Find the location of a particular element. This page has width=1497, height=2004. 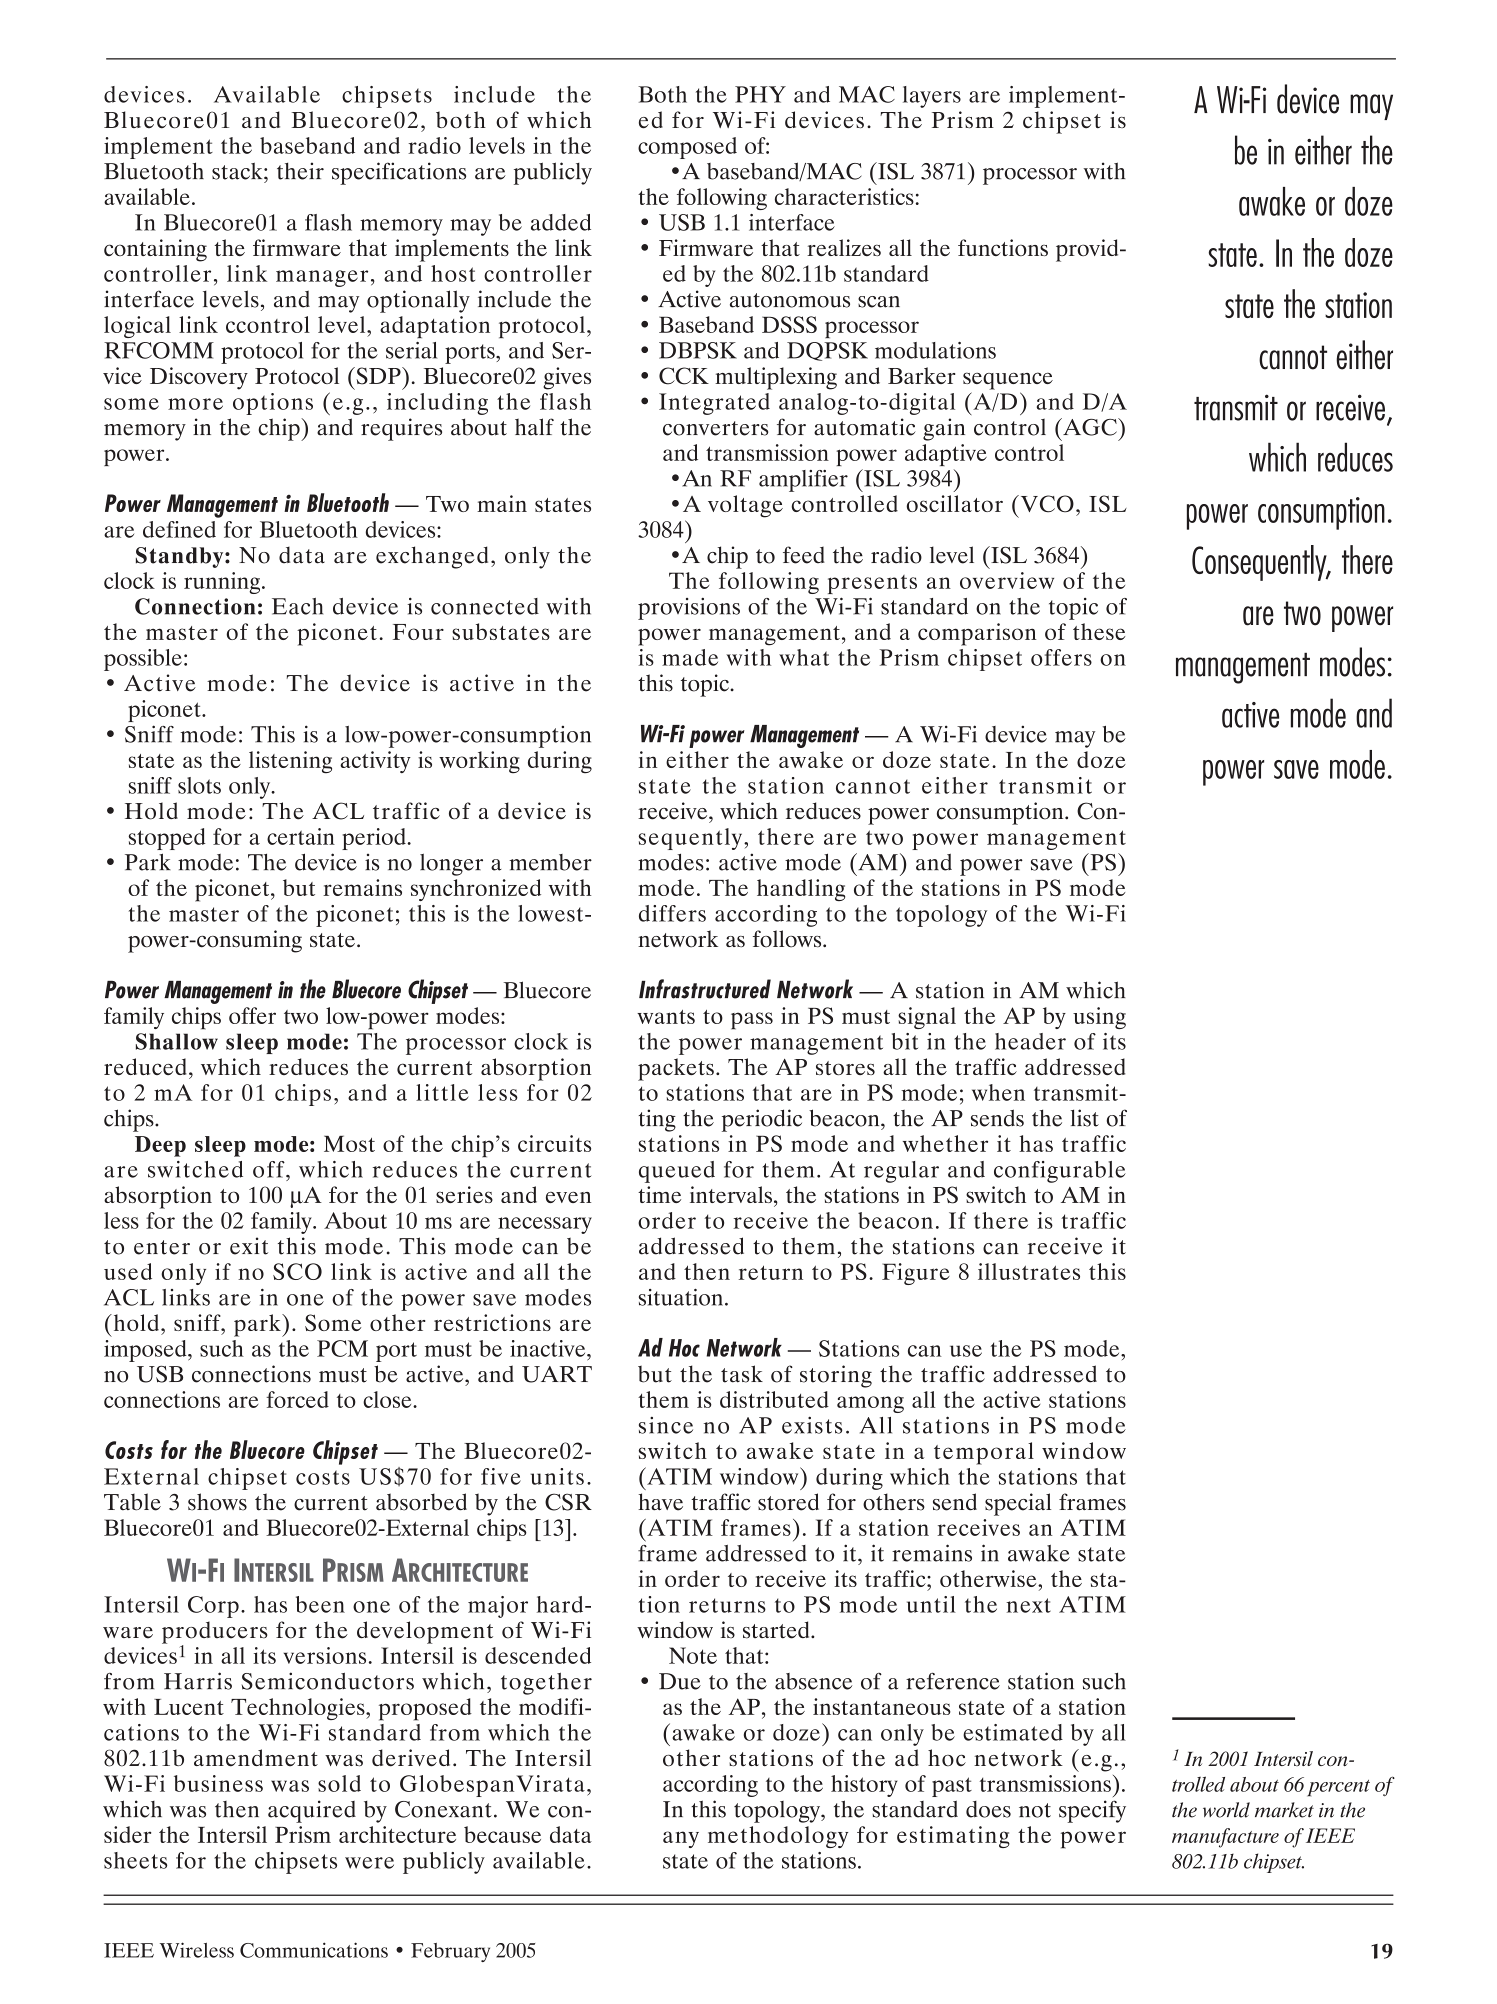

Shallow is located at coordinates (177, 1041).
